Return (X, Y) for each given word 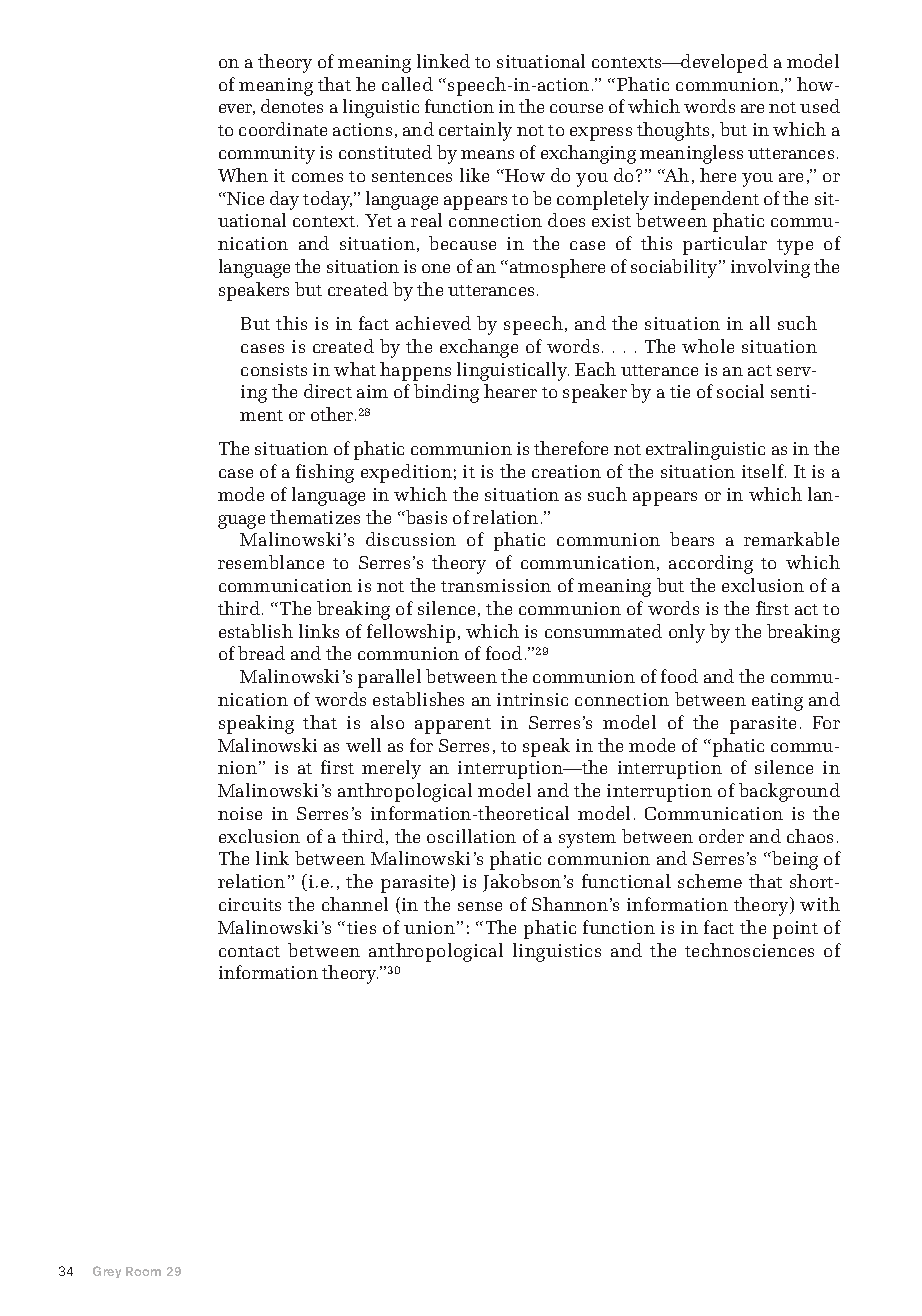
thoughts (673, 131)
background (789, 792)
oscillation (471, 836)
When (243, 175)
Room (143, 1271)
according (711, 564)
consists (274, 369)
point (795, 930)
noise (240, 813)
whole (708, 346)
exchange (479, 348)
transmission (496, 585)
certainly (475, 131)
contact (249, 951)
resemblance (271, 562)
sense (480, 906)
